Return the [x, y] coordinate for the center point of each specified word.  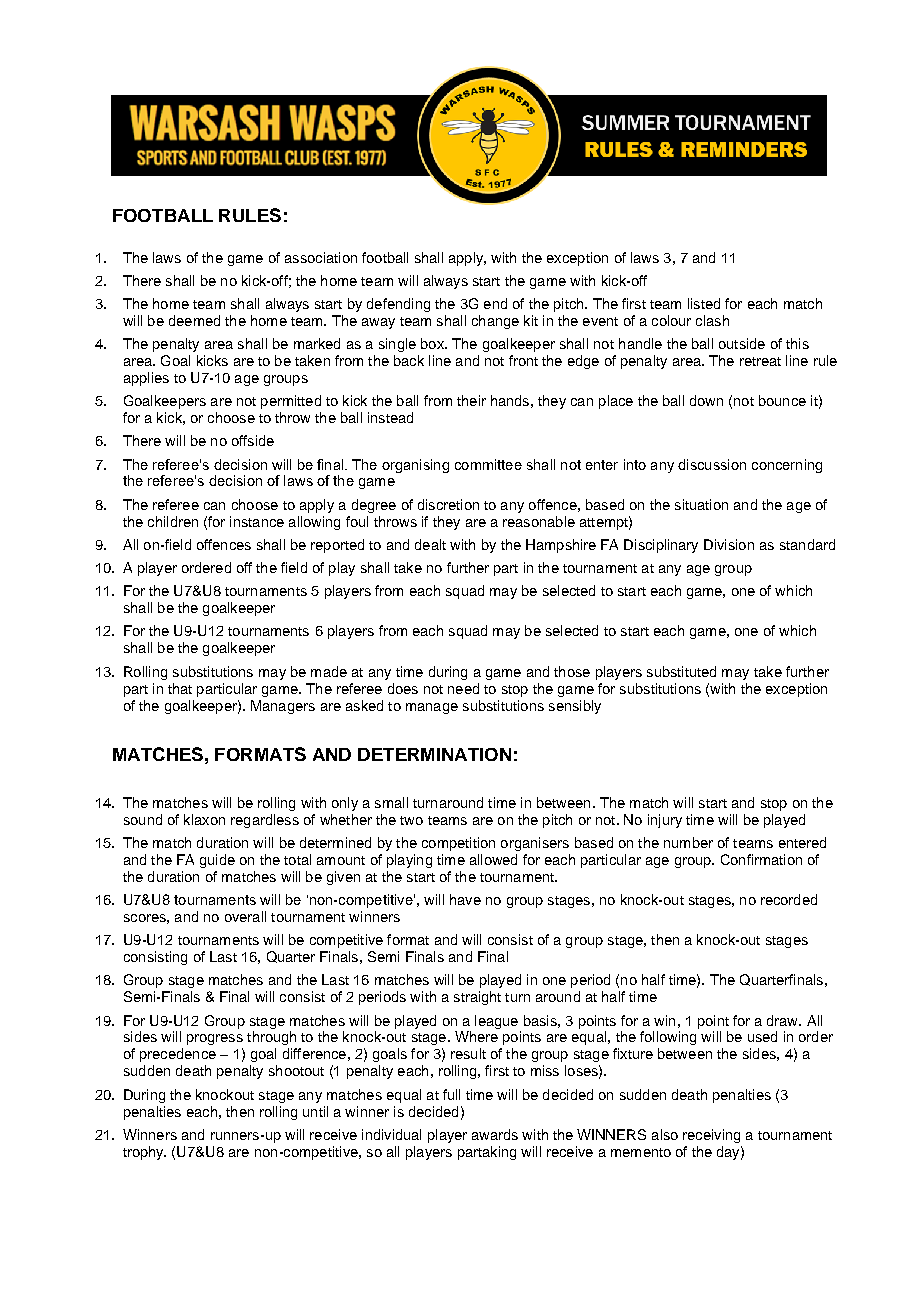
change [495, 322]
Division [729, 544]
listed [704, 303]
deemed [194, 320]
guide [217, 861]
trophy [144, 1153]
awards [495, 1134]
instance [257, 521]
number [688, 842]
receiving [711, 1136]
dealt [430, 544]
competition [458, 844]
